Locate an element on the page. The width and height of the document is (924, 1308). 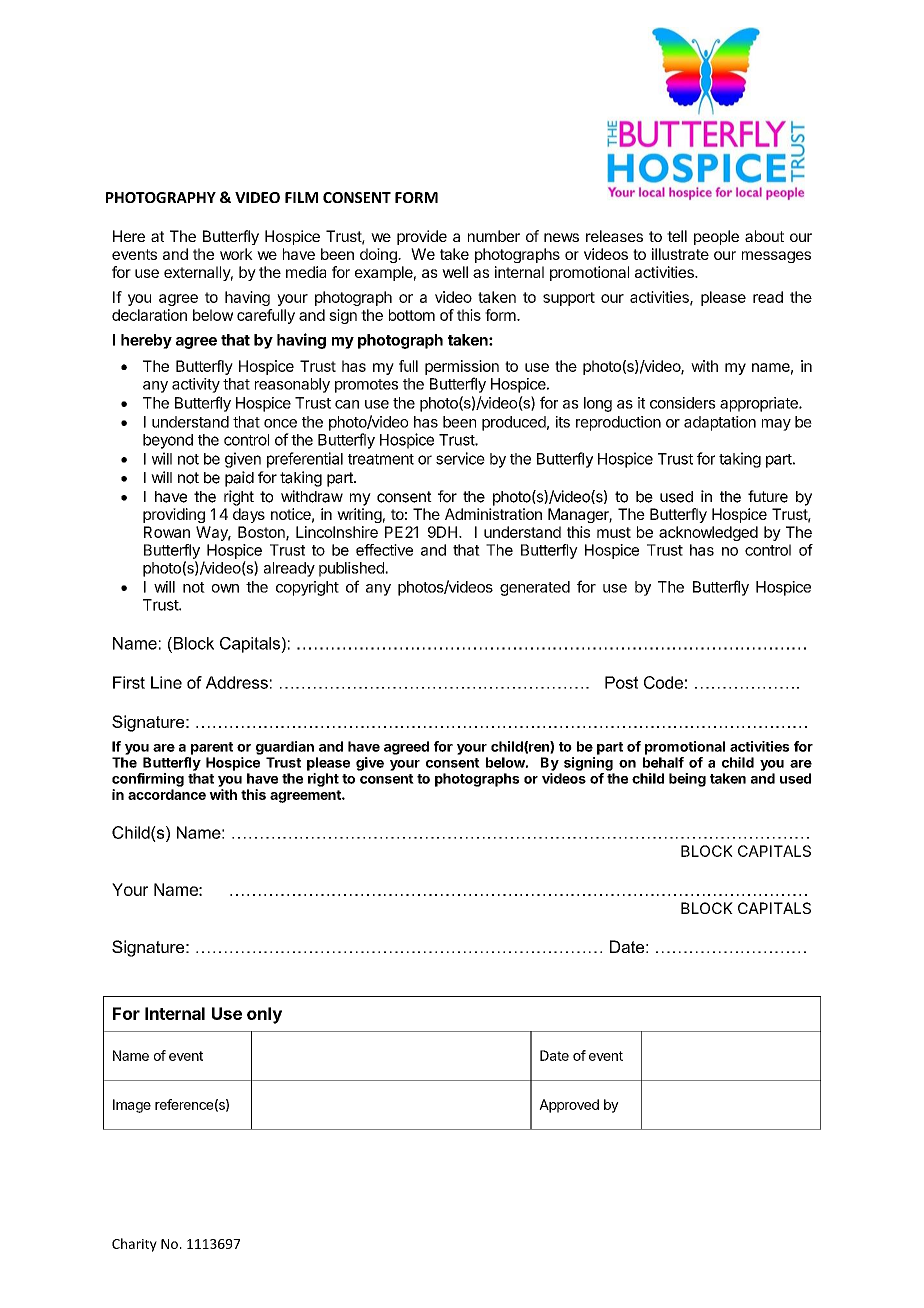
people is located at coordinates (716, 237).
